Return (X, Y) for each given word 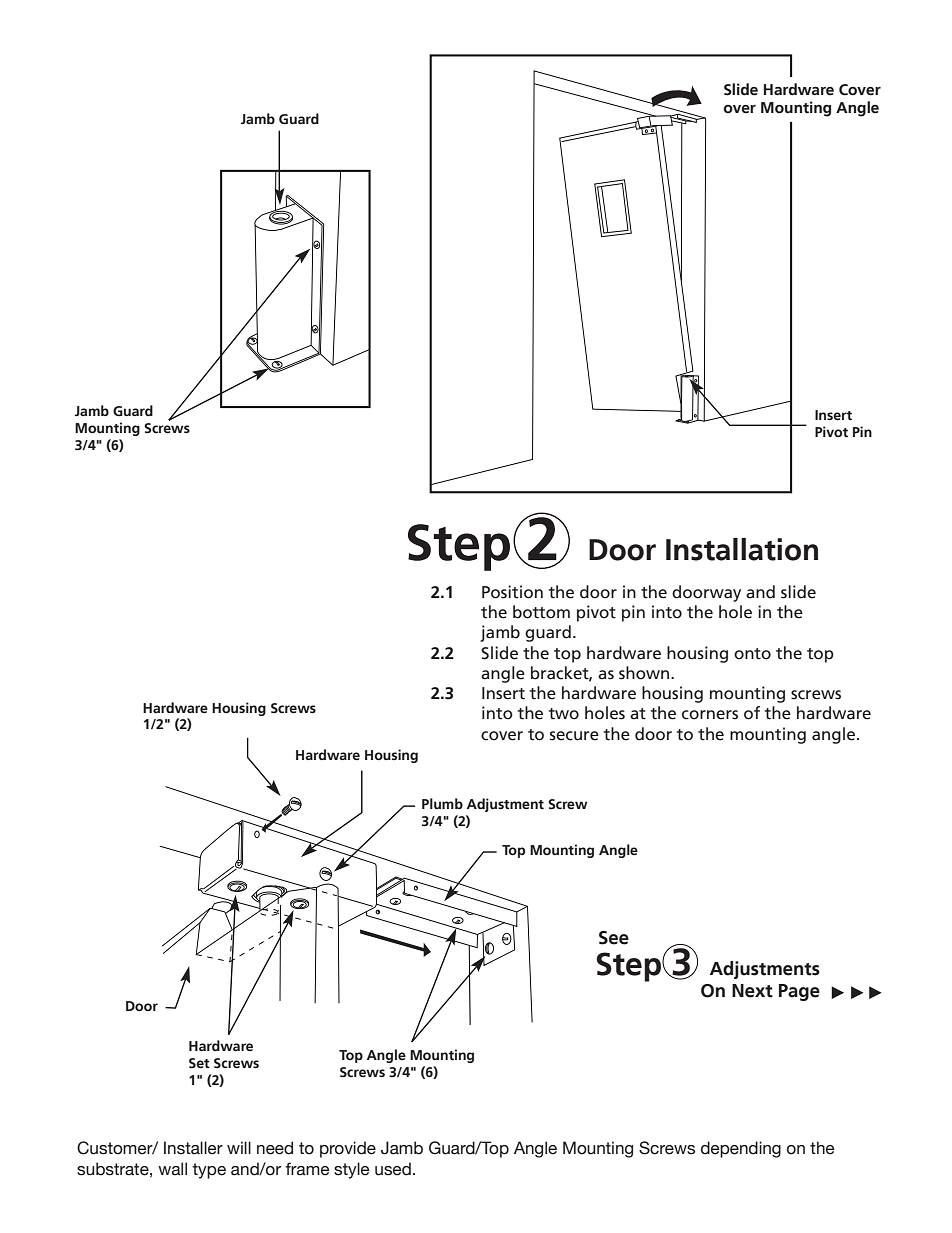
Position (512, 592)
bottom (541, 612)
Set (199, 1063)
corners (710, 715)
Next (752, 991)
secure (574, 736)
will (239, 1147)
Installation (742, 549)
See (614, 938)
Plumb (442, 803)
